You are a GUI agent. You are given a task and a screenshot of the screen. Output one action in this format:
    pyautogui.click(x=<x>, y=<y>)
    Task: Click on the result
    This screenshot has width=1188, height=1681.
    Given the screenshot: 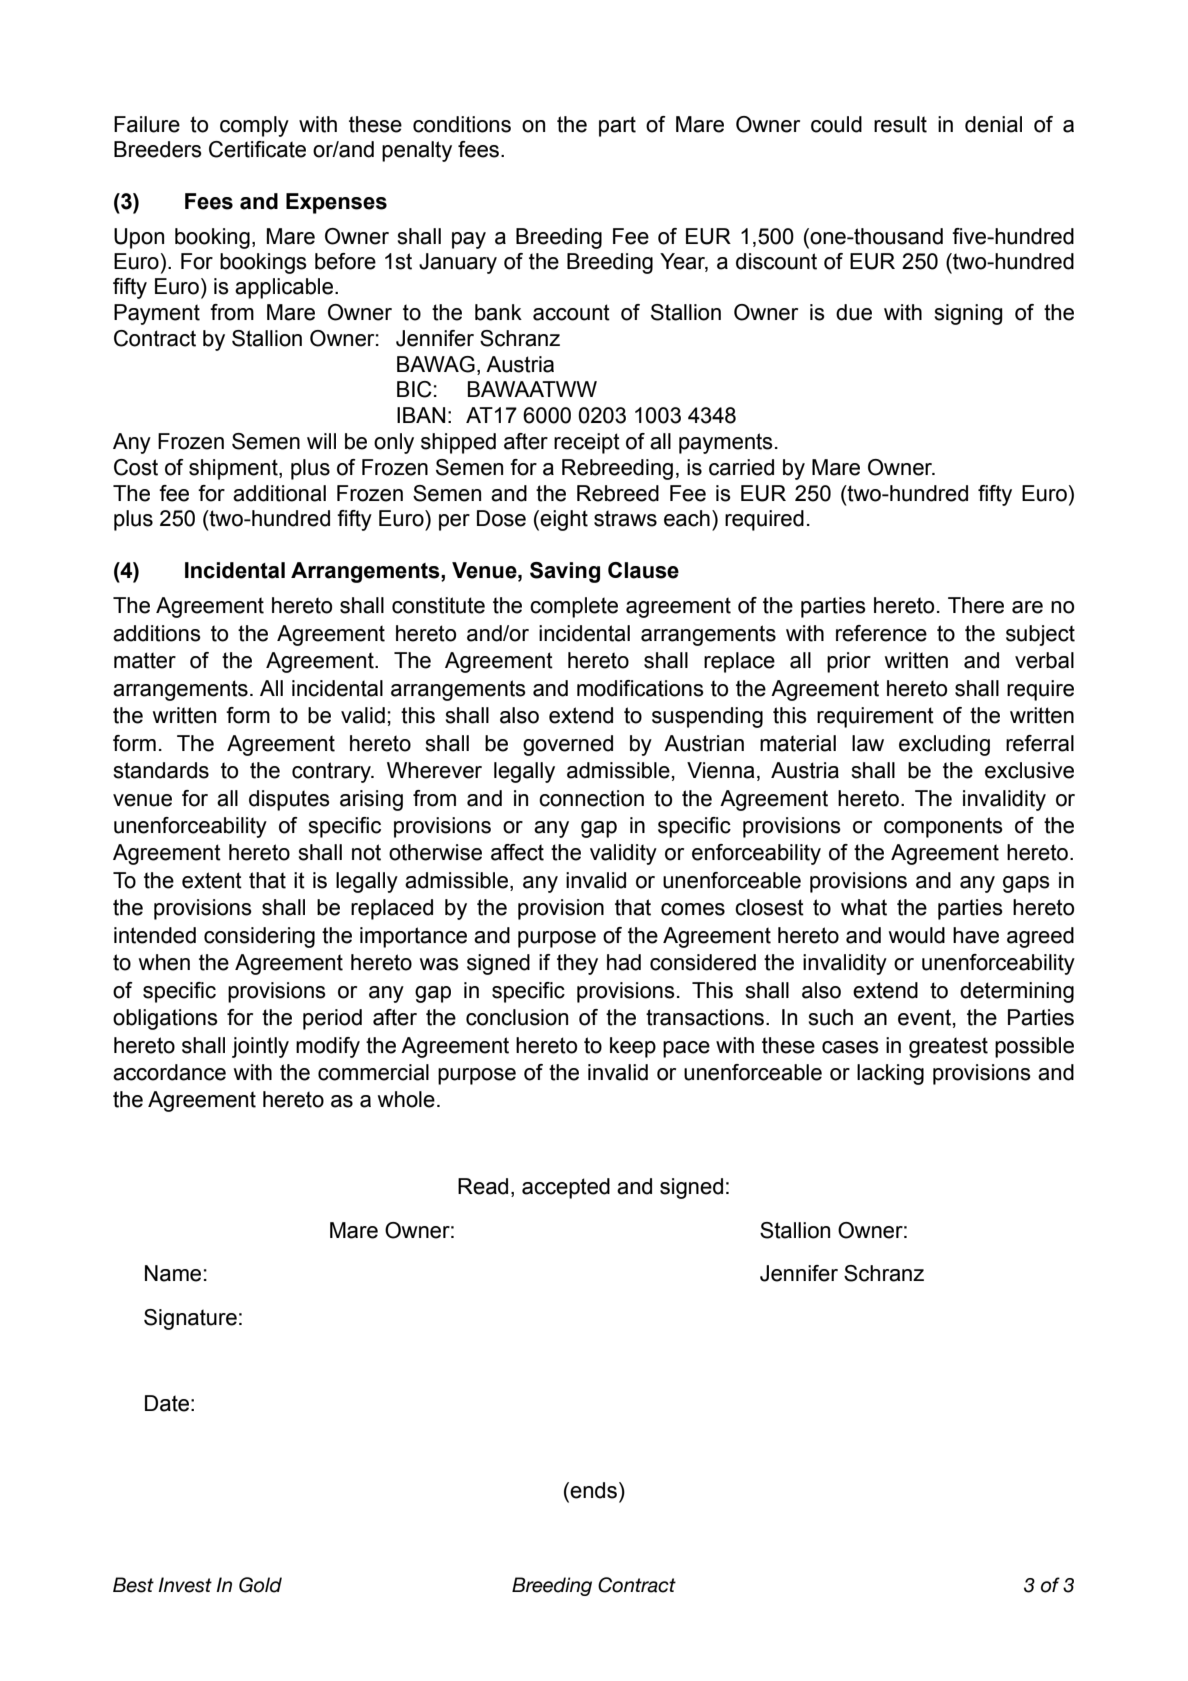 What is the action you would take?
    pyautogui.click(x=900, y=124)
